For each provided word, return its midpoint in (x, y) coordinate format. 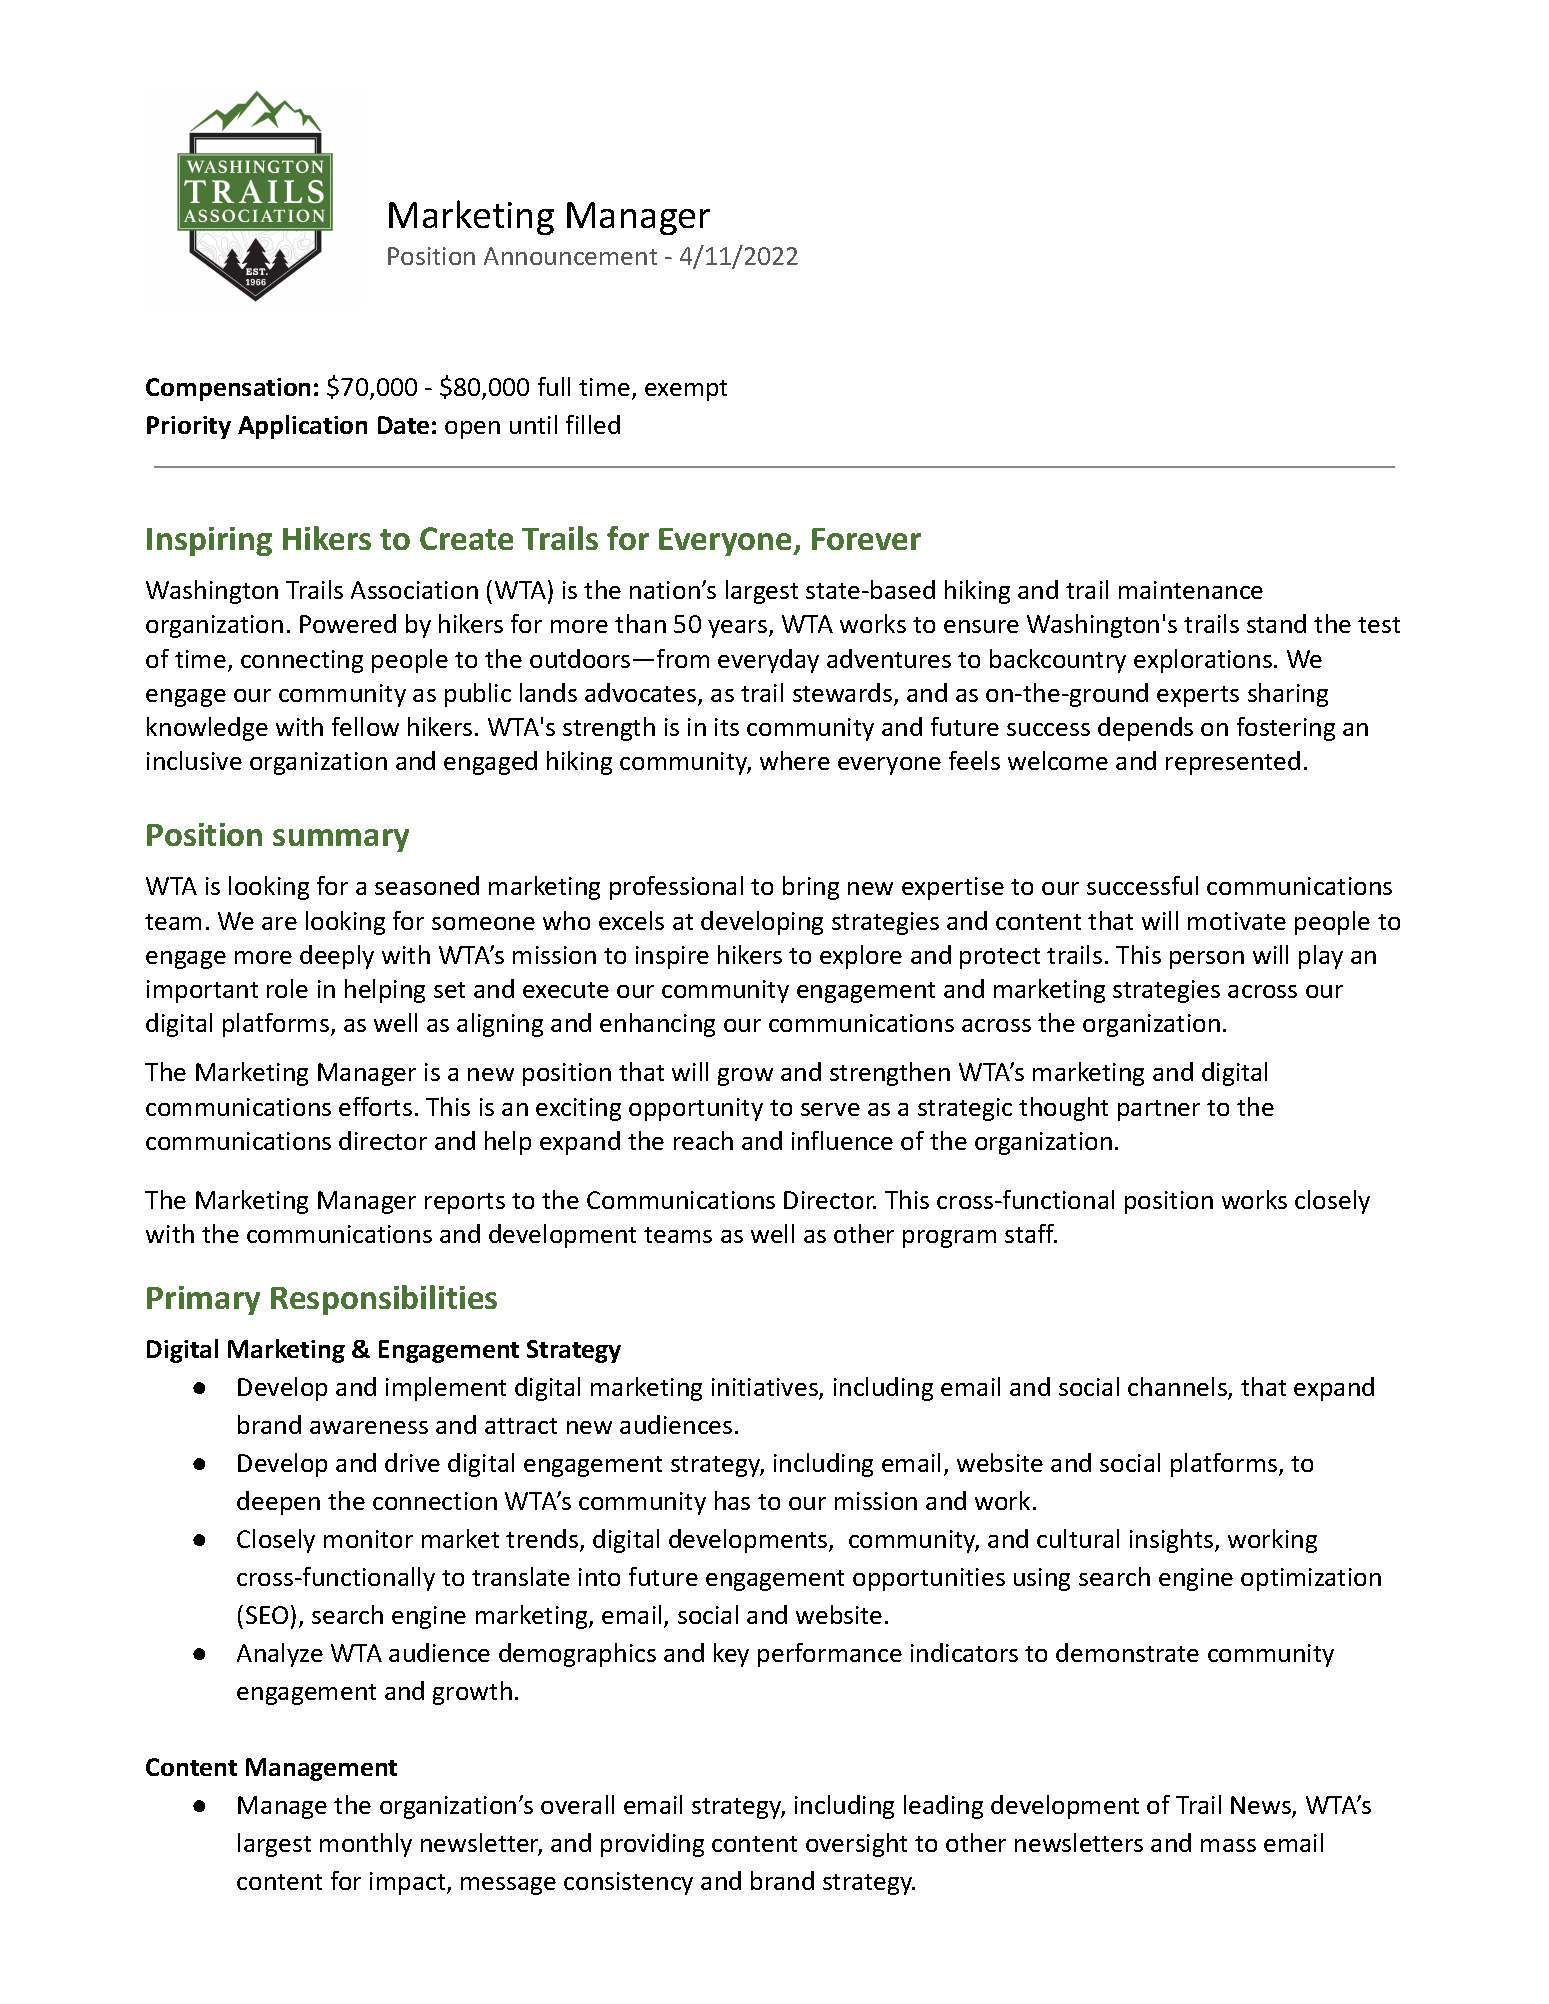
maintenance (1191, 590)
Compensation (228, 389)
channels (1178, 1388)
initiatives (766, 1389)
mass (1228, 1845)
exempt (686, 390)
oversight (856, 1845)
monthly (366, 1845)
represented (1233, 763)
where (795, 760)
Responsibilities (384, 1300)
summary (341, 840)
